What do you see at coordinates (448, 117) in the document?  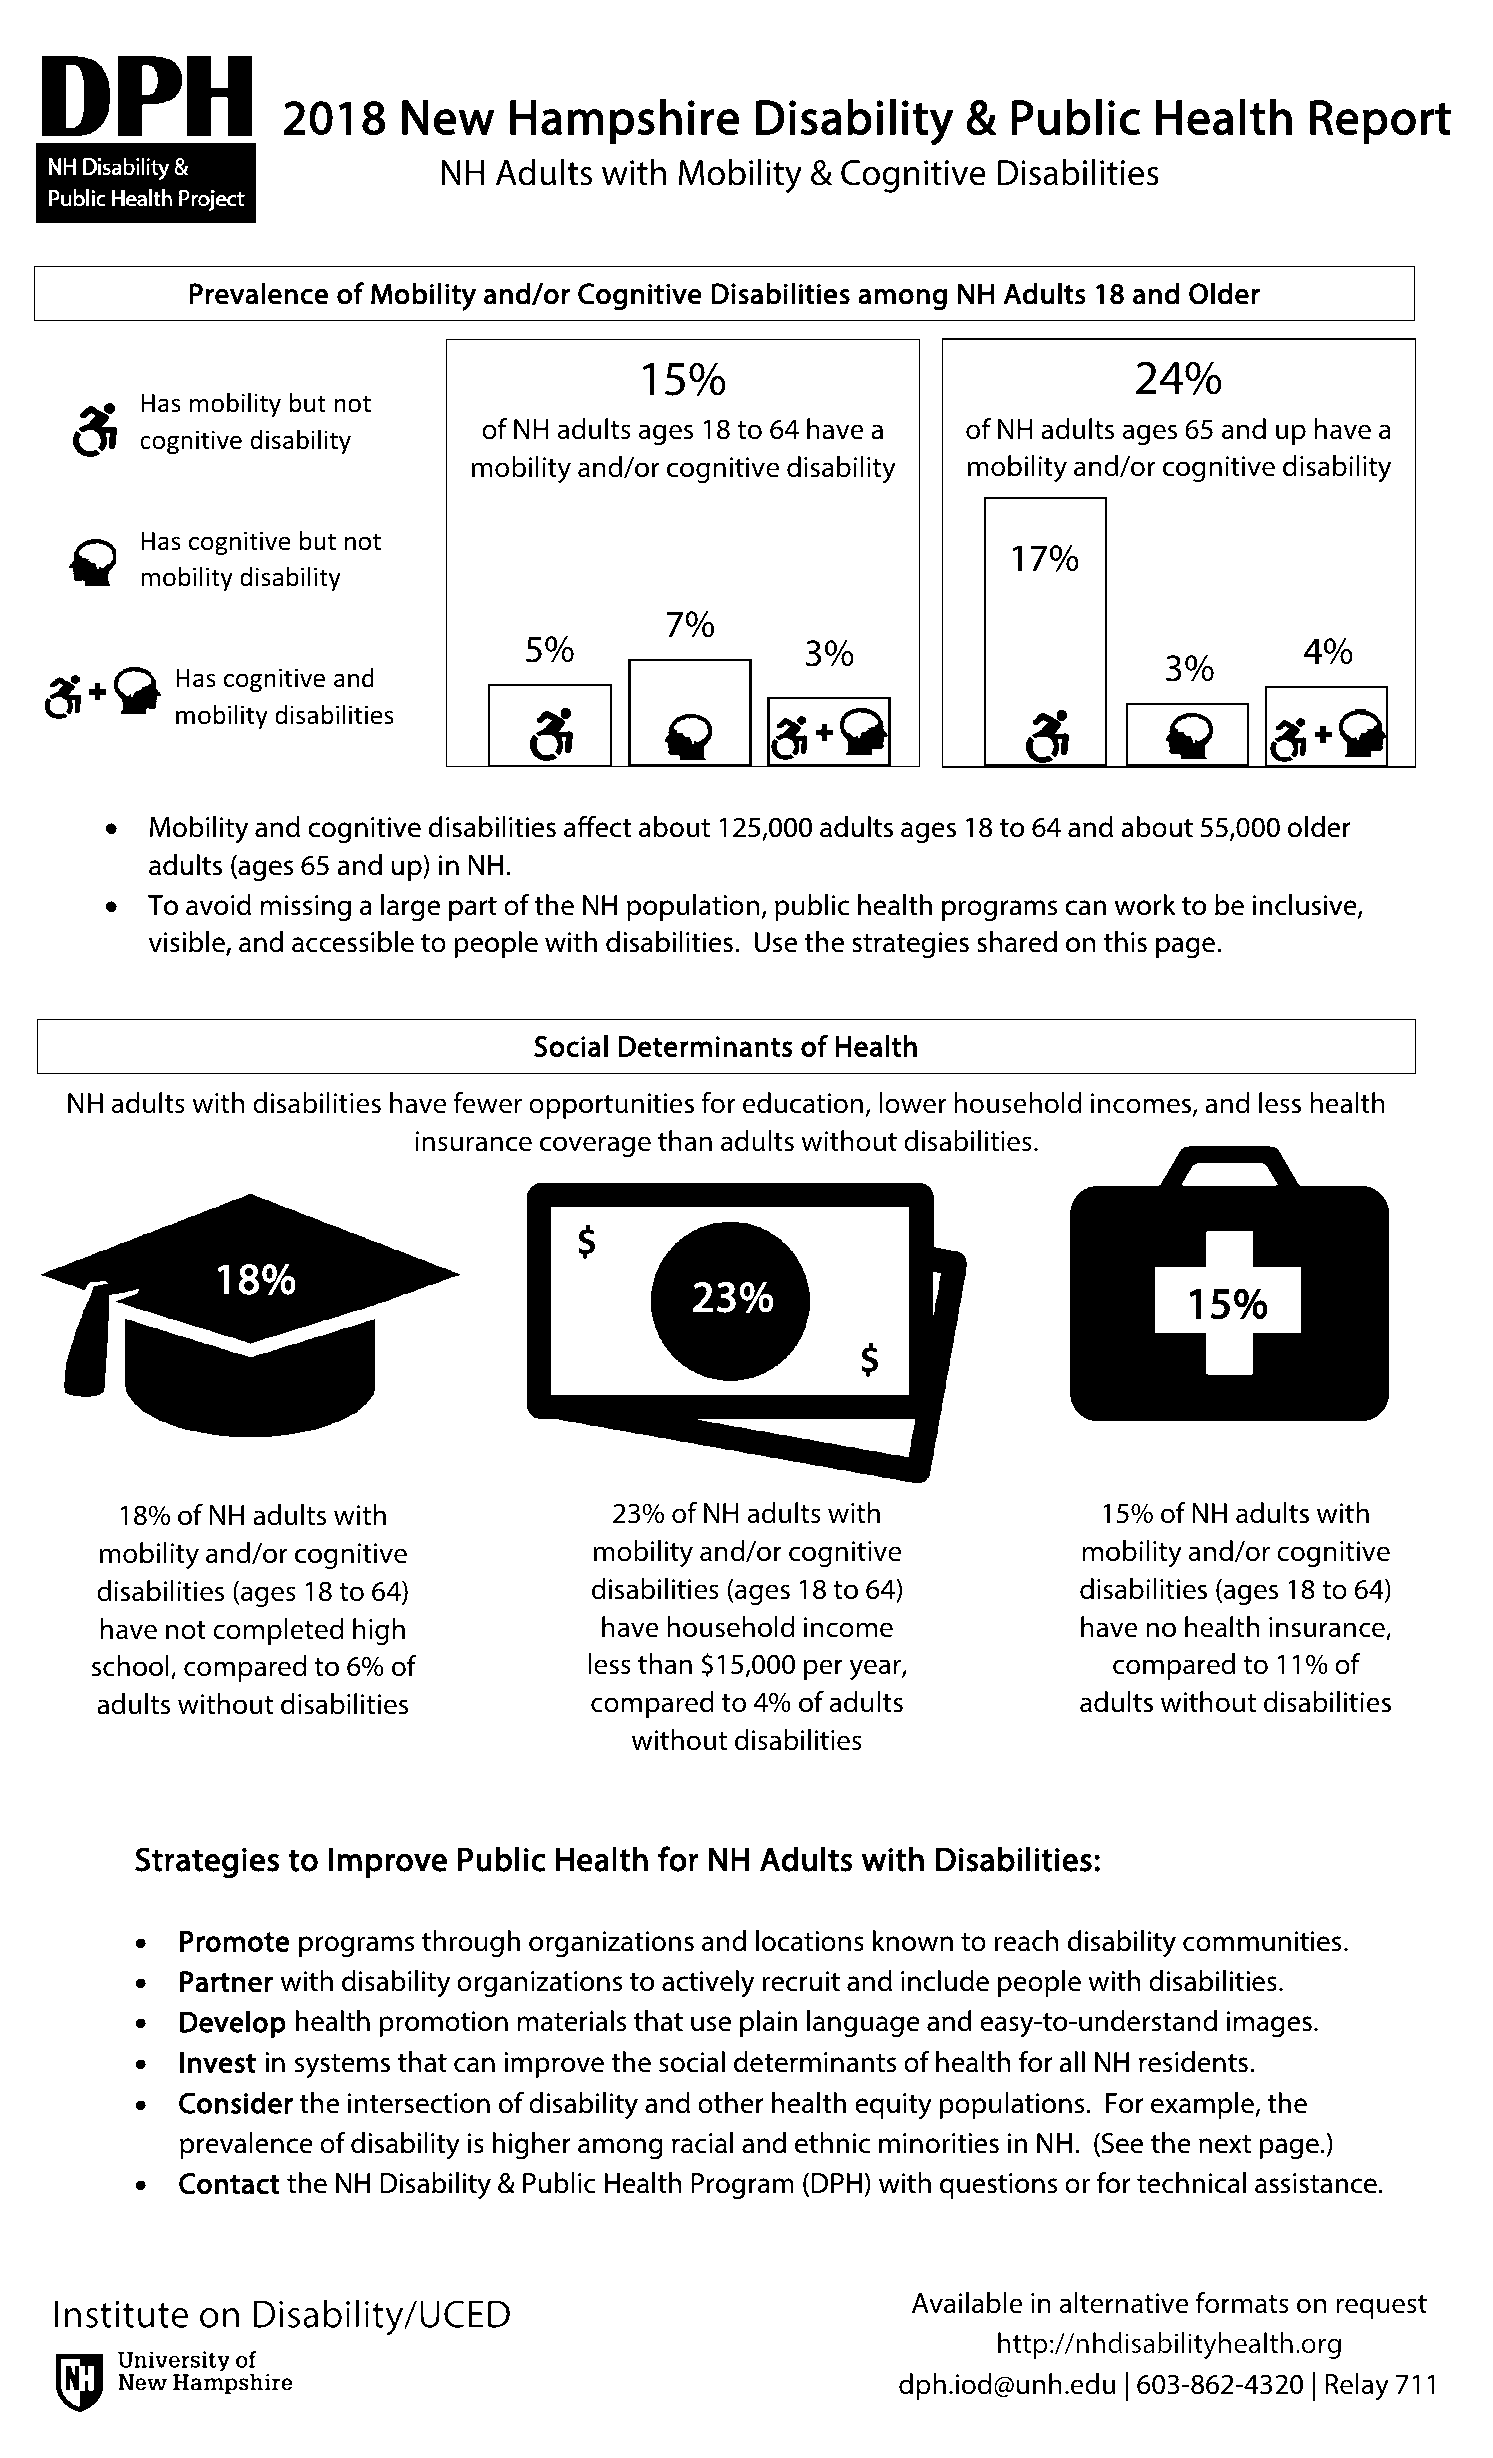 I see `New` at bounding box center [448, 117].
